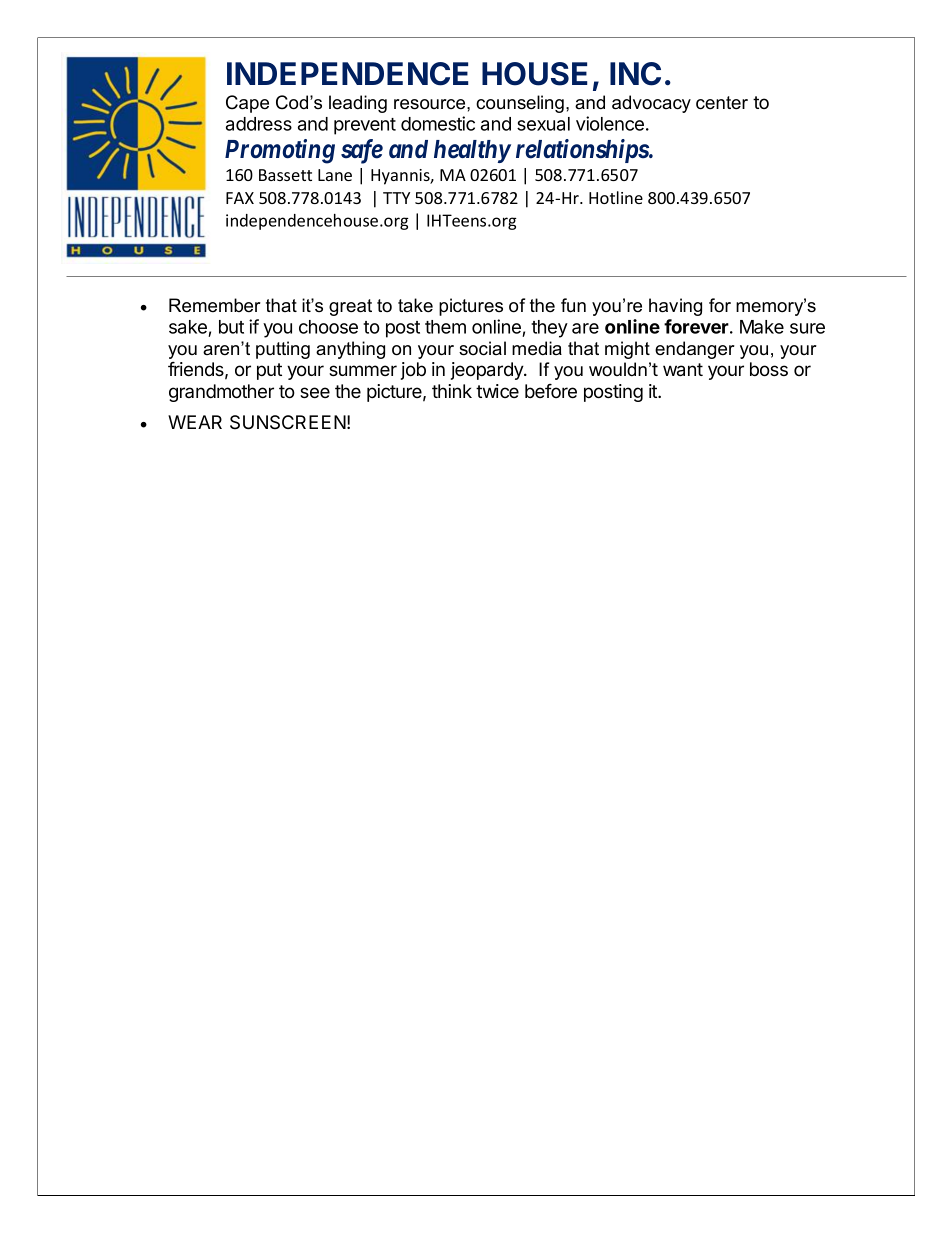 Image resolution: width=952 pixels, height=1233 pixels. I want to click on Cape, so click(247, 104).
